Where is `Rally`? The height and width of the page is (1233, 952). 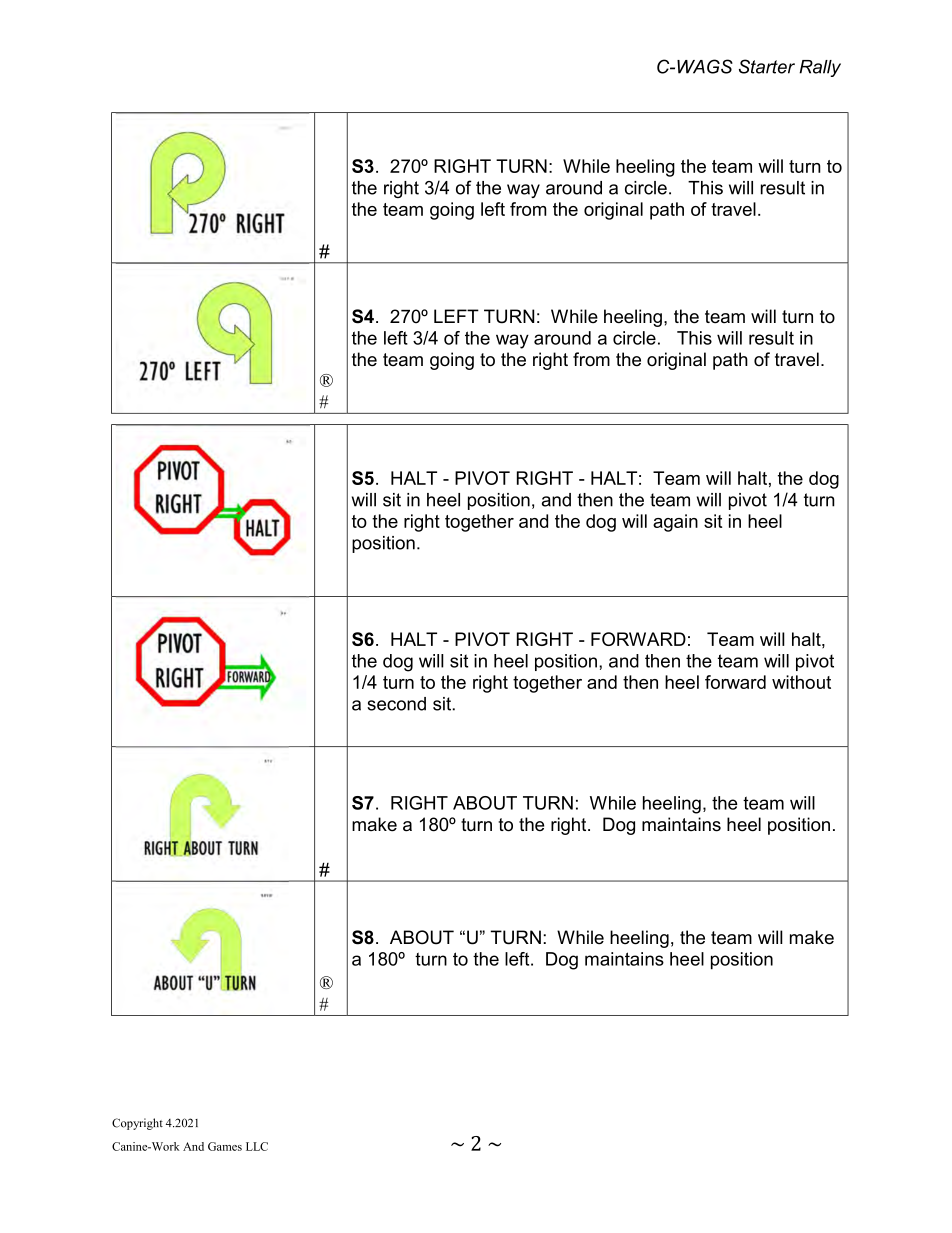
Rally is located at coordinates (820, 68).
